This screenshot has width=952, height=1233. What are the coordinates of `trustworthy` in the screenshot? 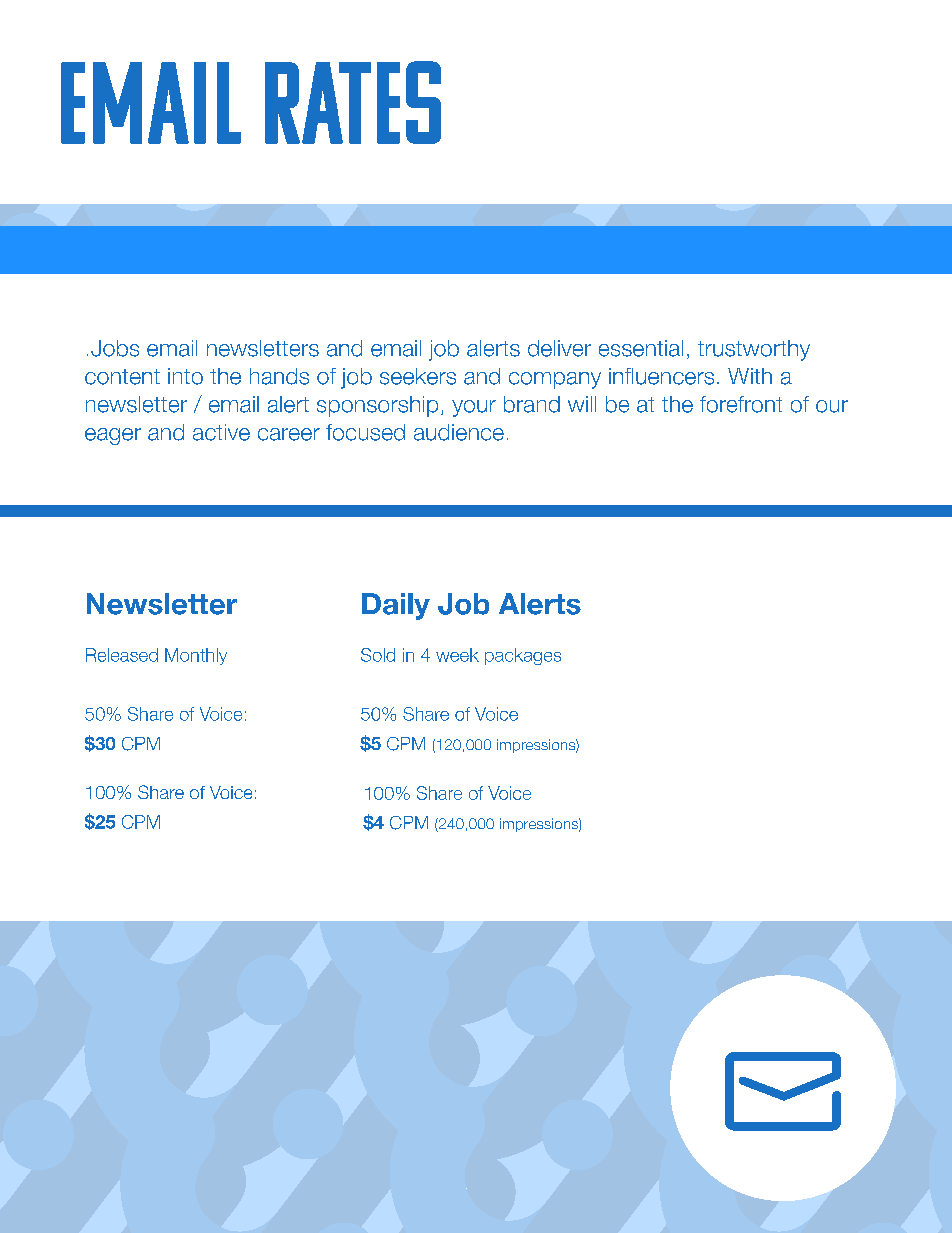 It's located at (754, 350).
